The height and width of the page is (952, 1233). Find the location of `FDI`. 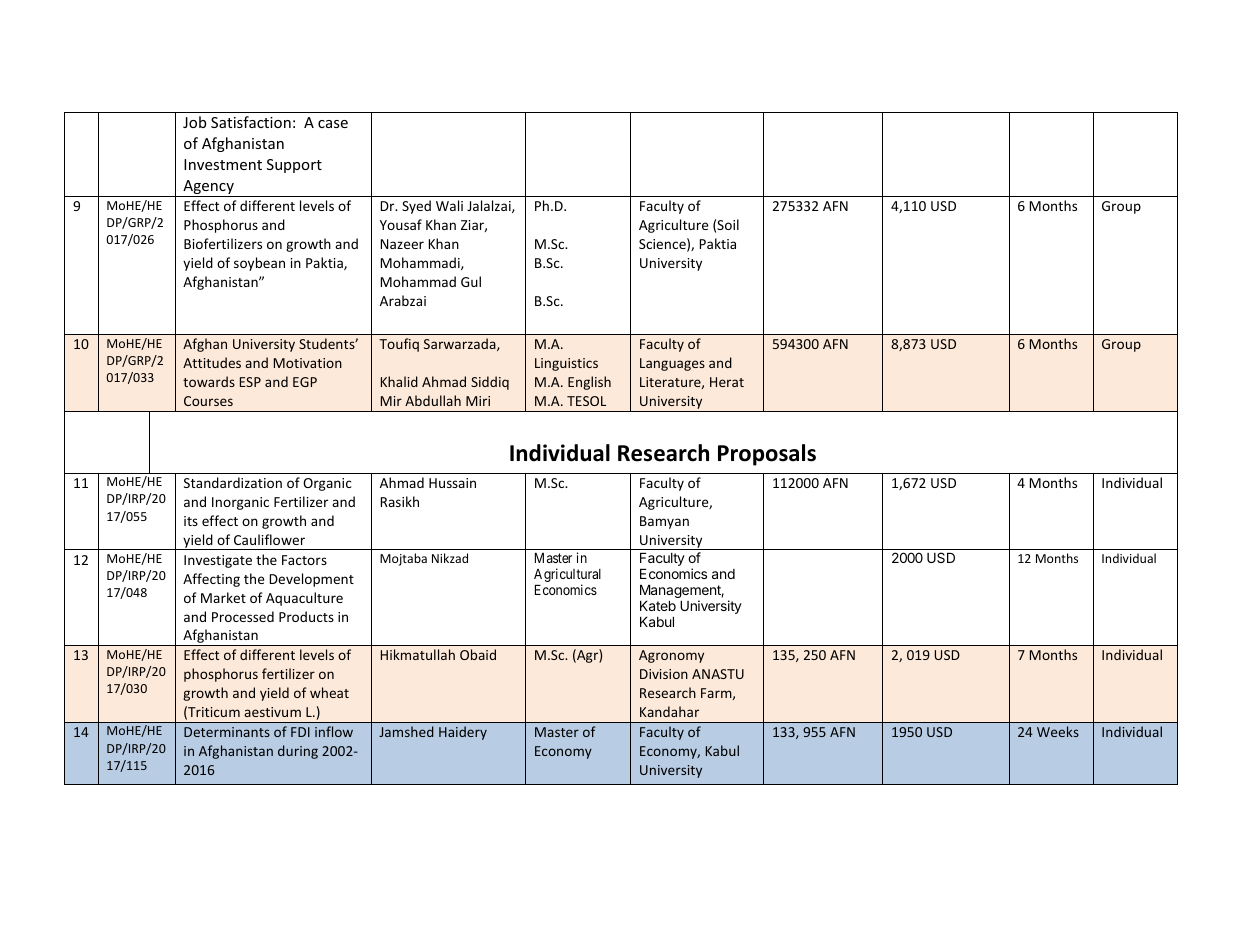

FDI is located at coordinates (300, 732).
